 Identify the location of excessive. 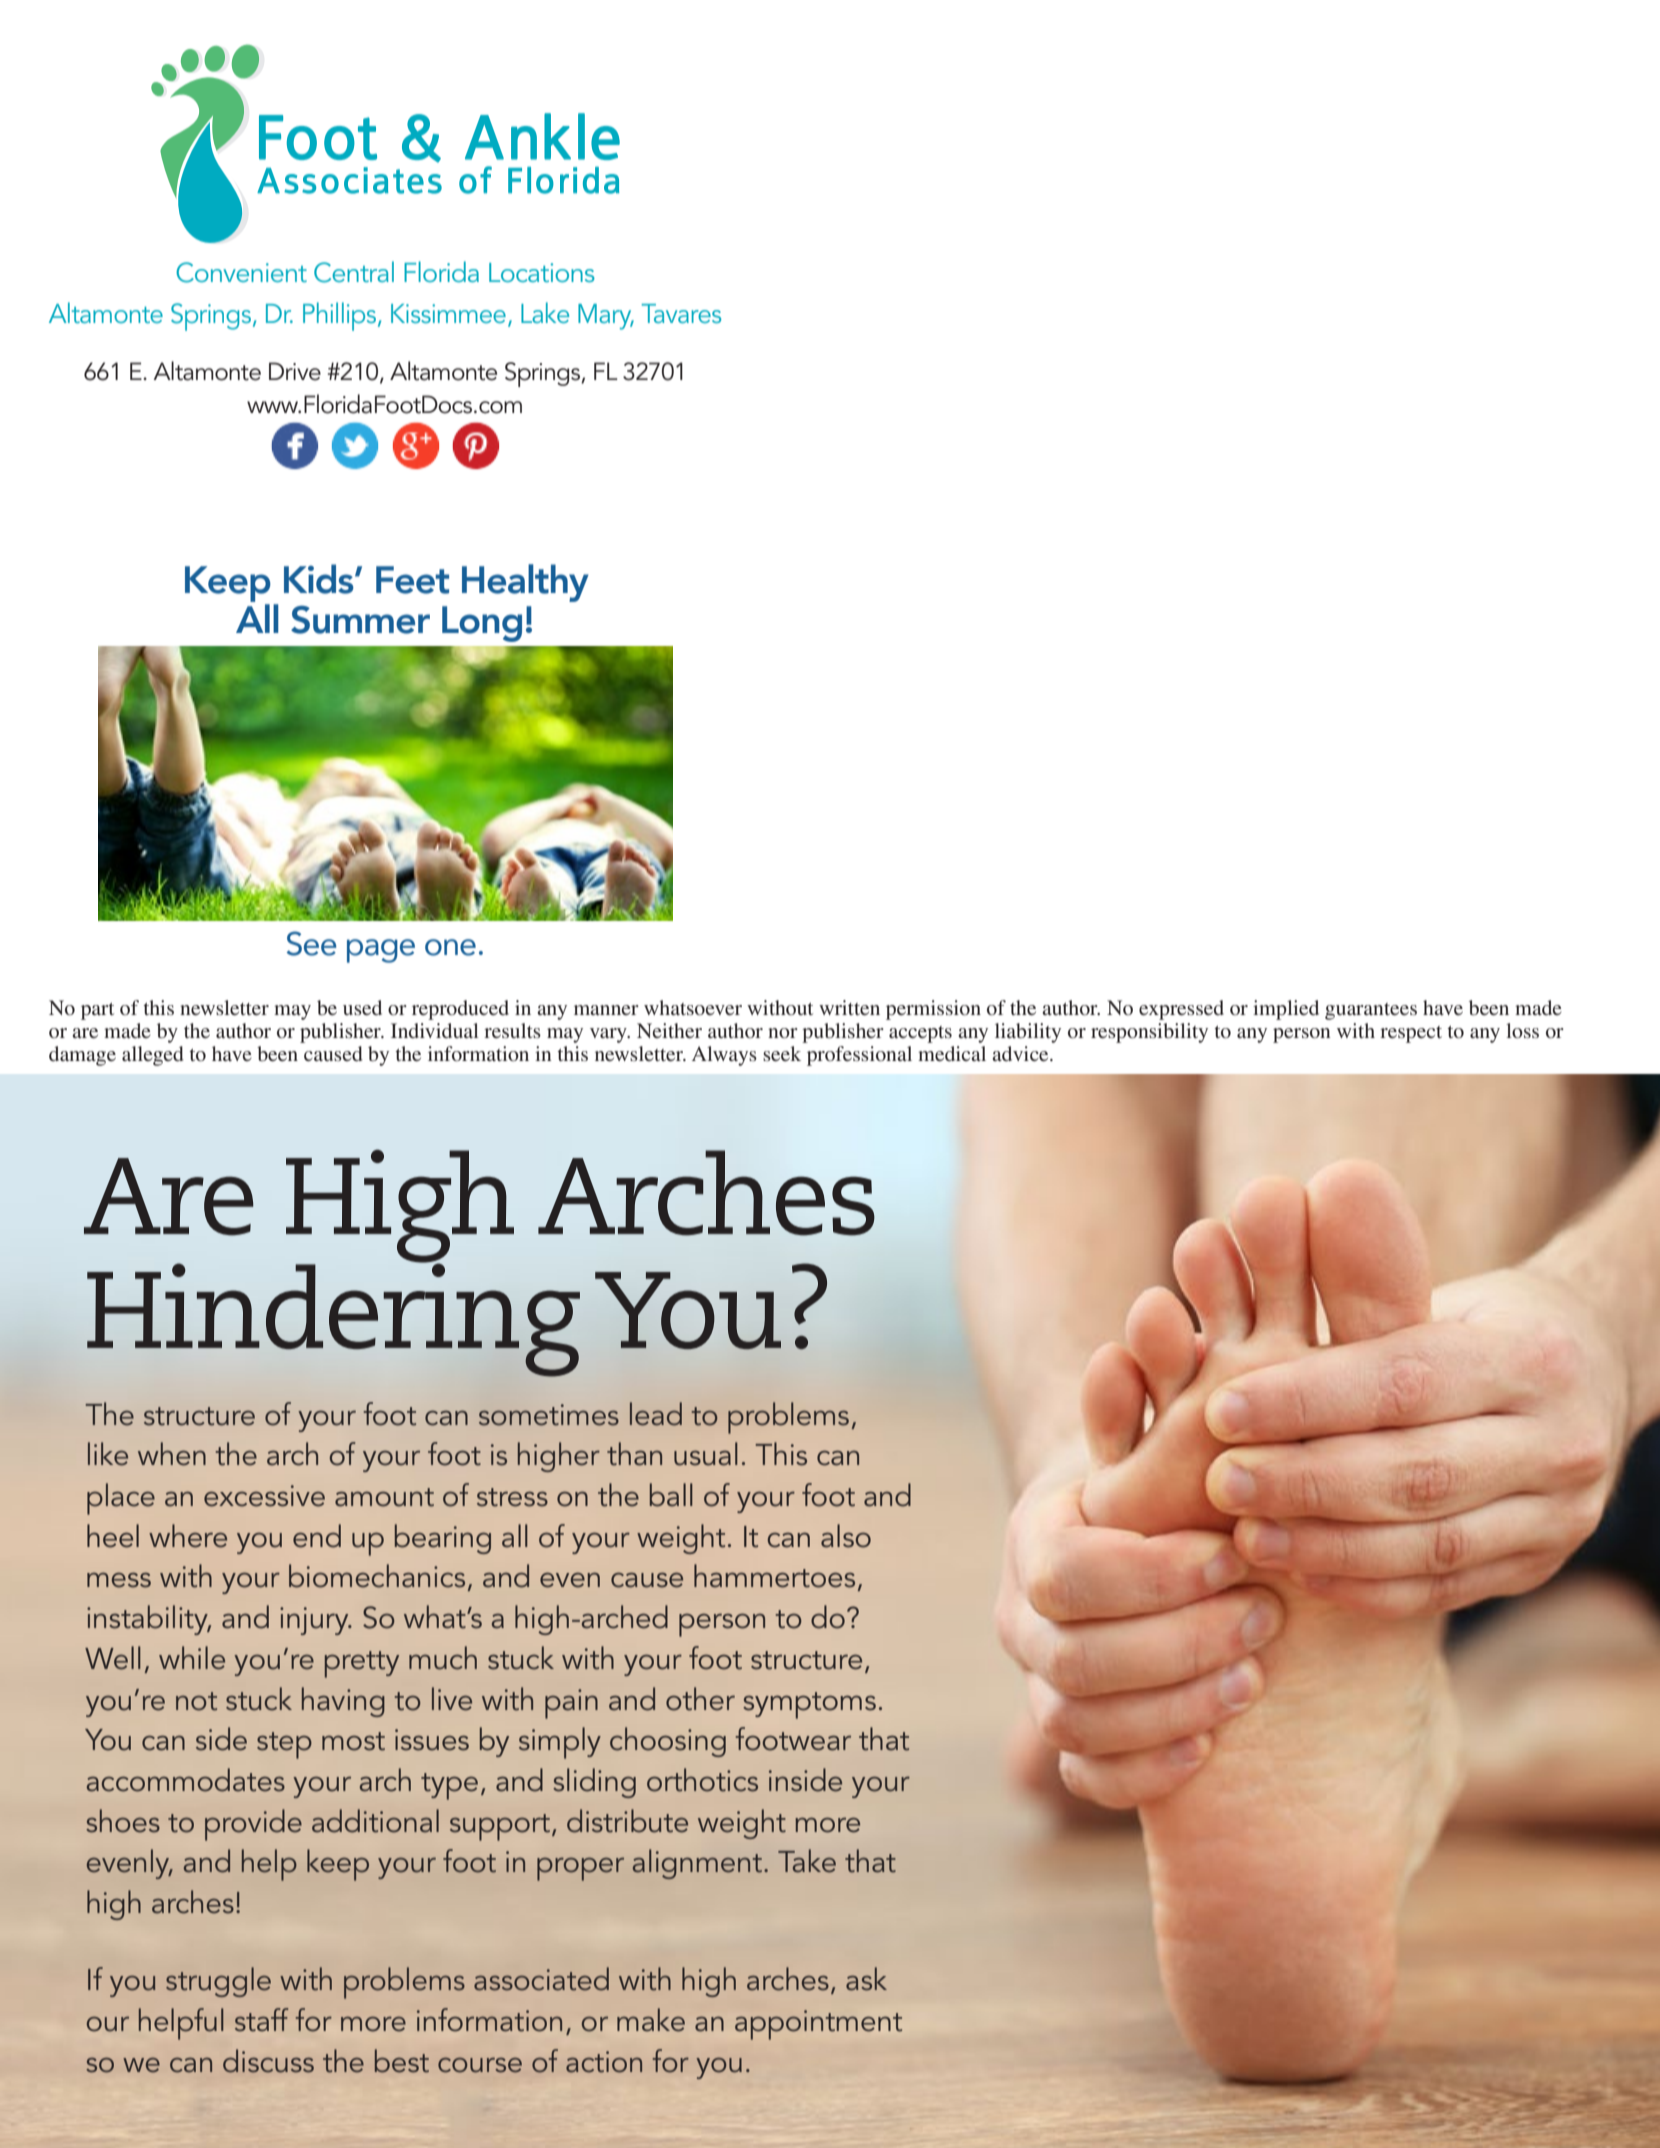
(264, 1496).
